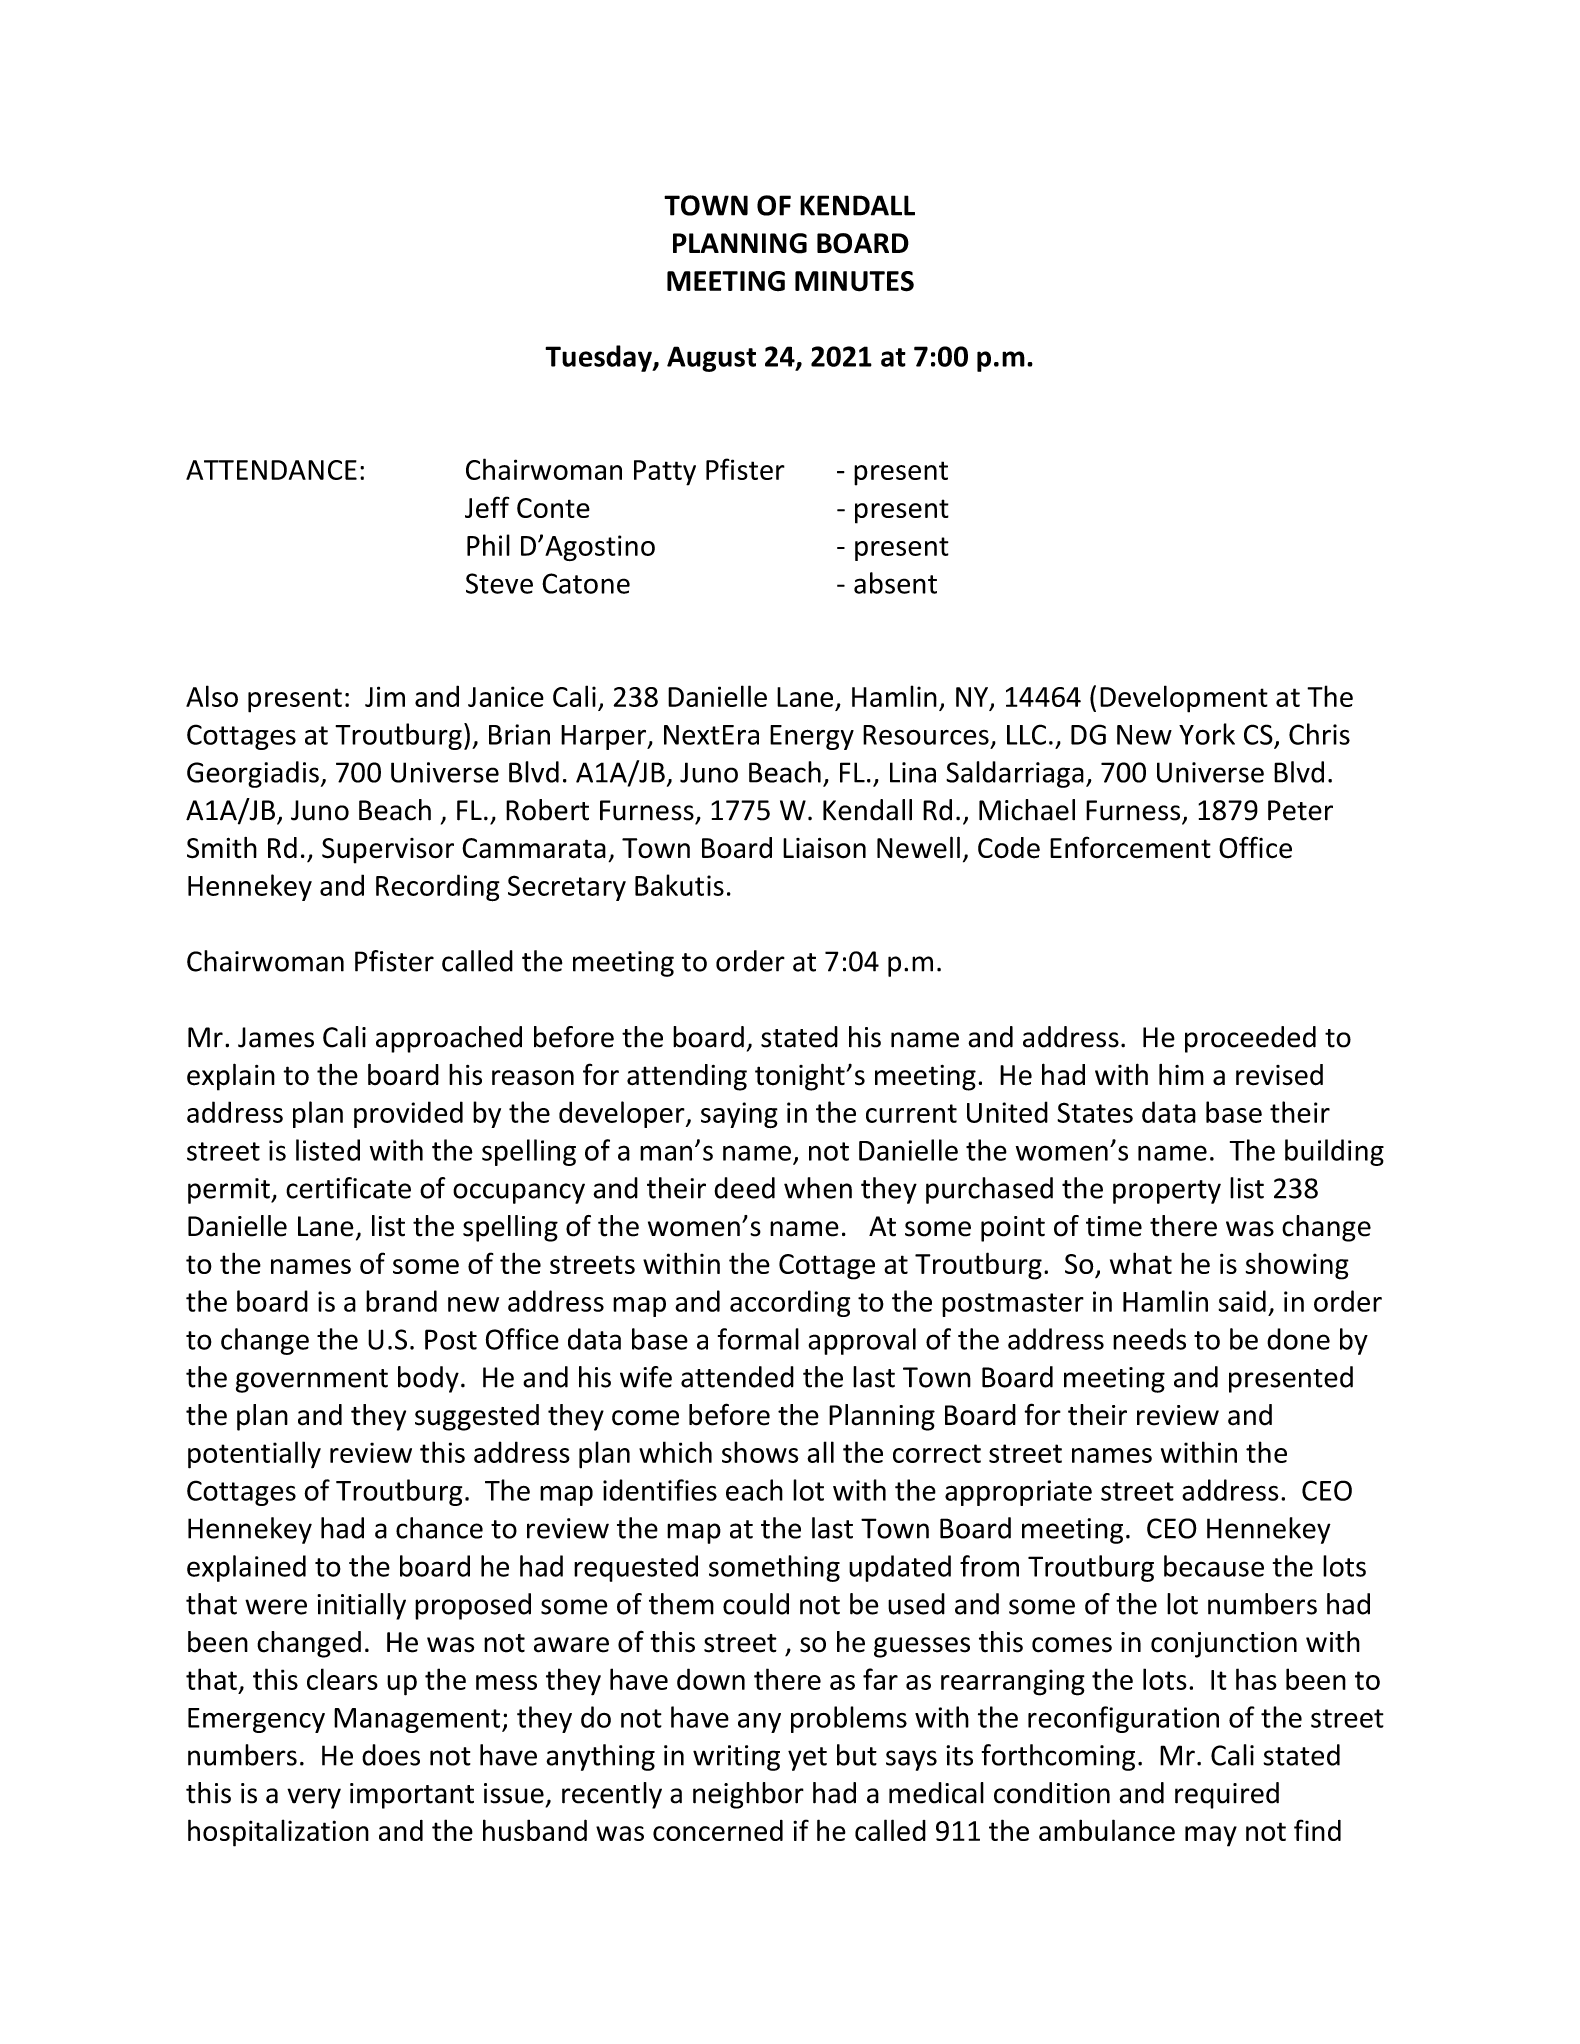 The width and height of the screenshot is (1580, 2044). Describe the element at coordinates (1130, 847) in the screenshot. I see `Enforcement` at that location.
